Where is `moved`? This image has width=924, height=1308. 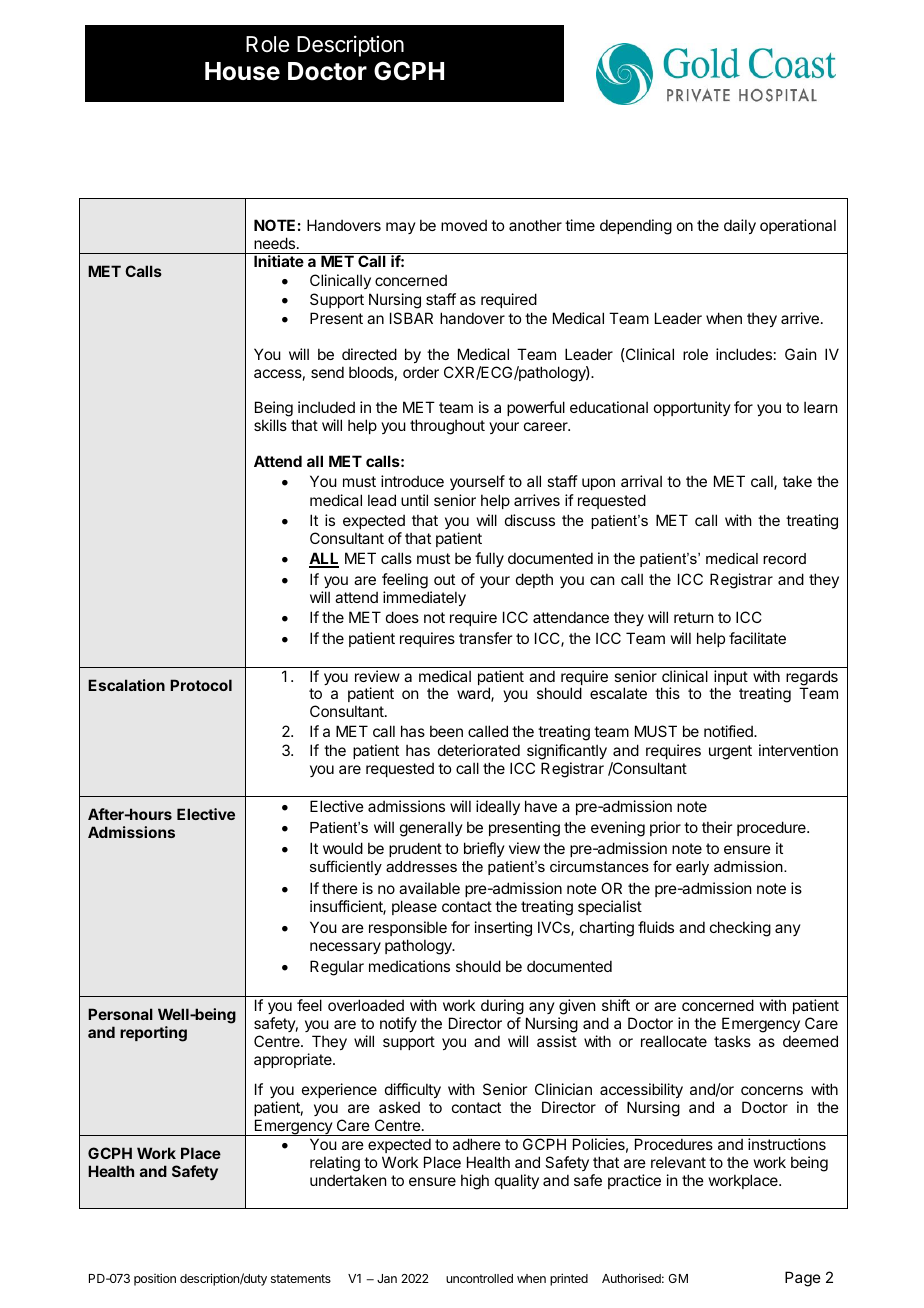 moved is located at coordinates (464, 225).
